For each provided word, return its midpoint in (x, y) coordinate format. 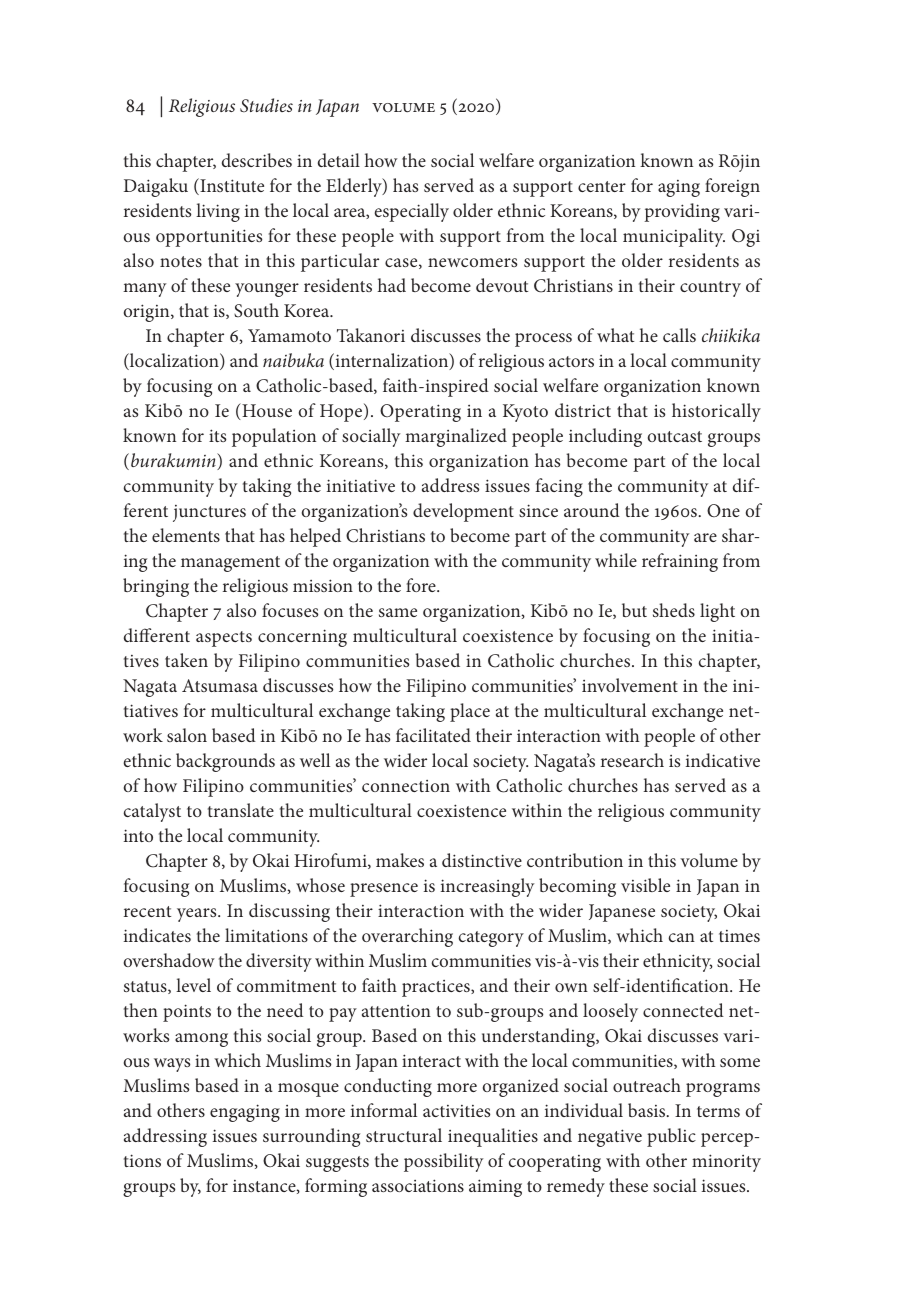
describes (257, 160)
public (671, 1137)
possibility (444, 1162)
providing (682, 212)
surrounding (311, 1137)
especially (412, 212)
